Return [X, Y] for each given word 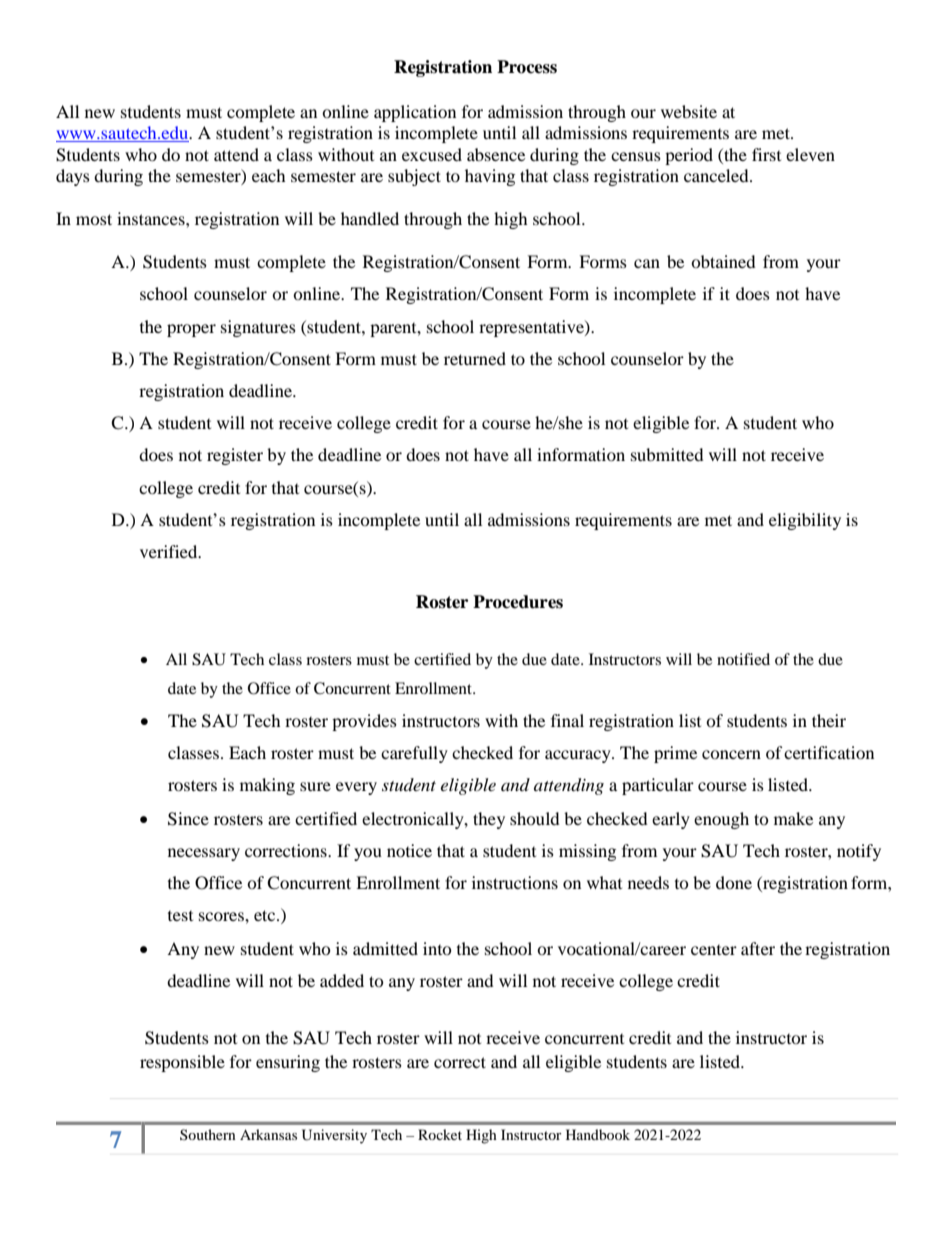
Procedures [518, 602]
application [415, 113]
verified [170, 551]
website [689, 111]
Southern [208, 1134]
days [73, 177]
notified [743, 659]
